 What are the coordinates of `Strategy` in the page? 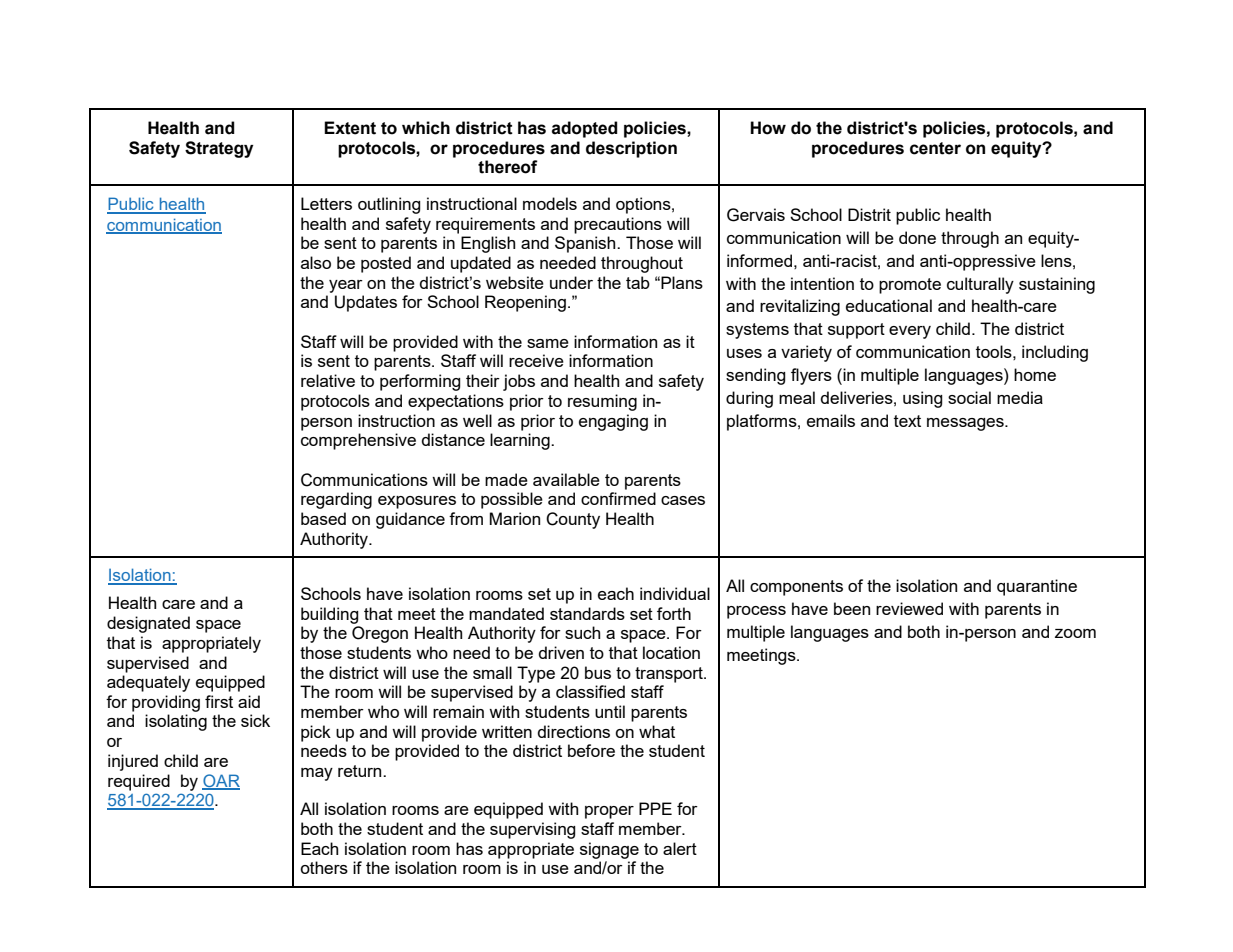 It's located at (219, 149).
